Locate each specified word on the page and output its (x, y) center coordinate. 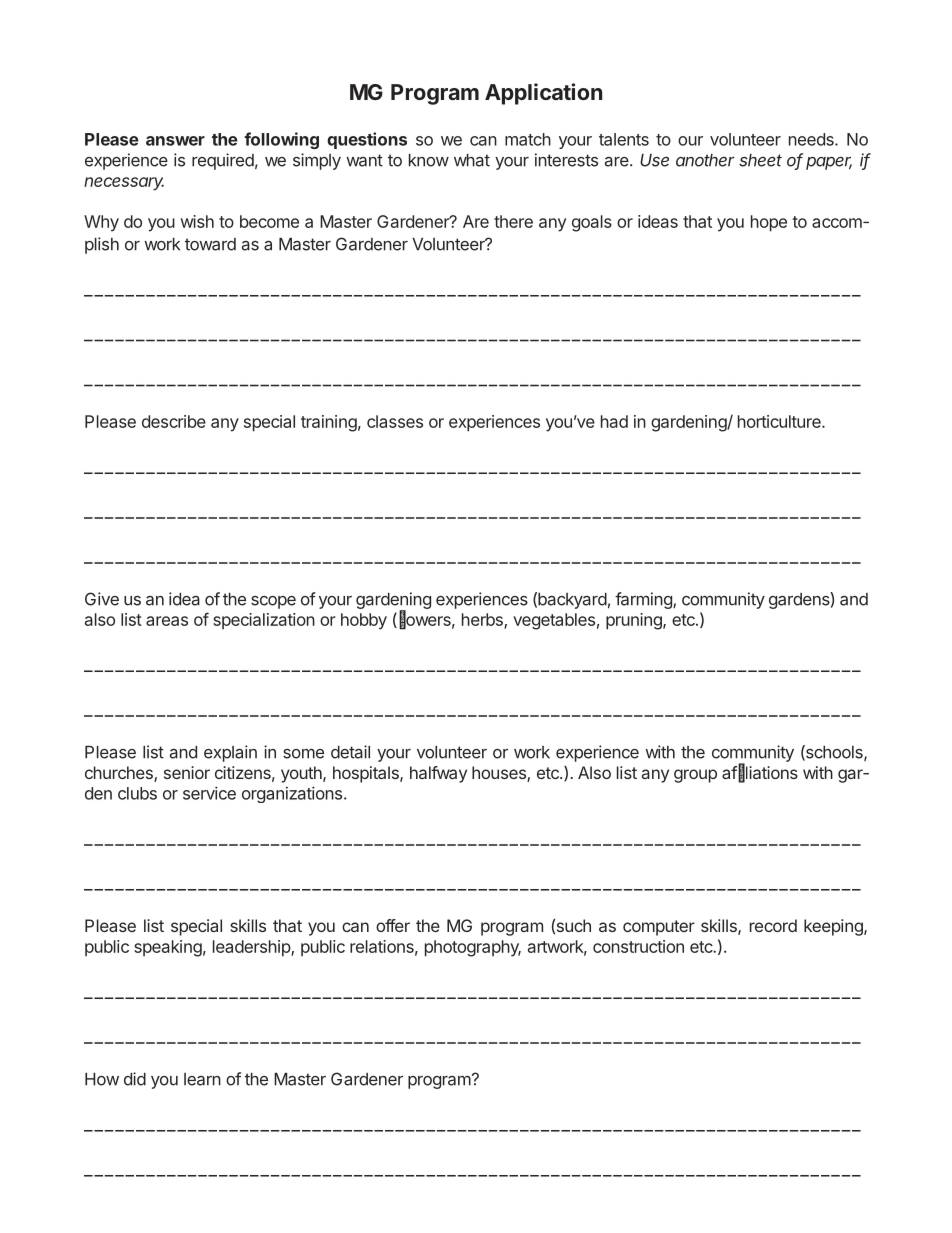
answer (175, 141)
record (773, 925)
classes (395, 421)
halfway (438, 774)
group (695, 776)
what (472, 160)
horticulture (780, 421)
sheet (760, 160)
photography (473, 948)
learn (202, 1079)
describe (174, 421)
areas (167, 621)
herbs (483, 620)
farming (644, 600)
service (209, 793)
